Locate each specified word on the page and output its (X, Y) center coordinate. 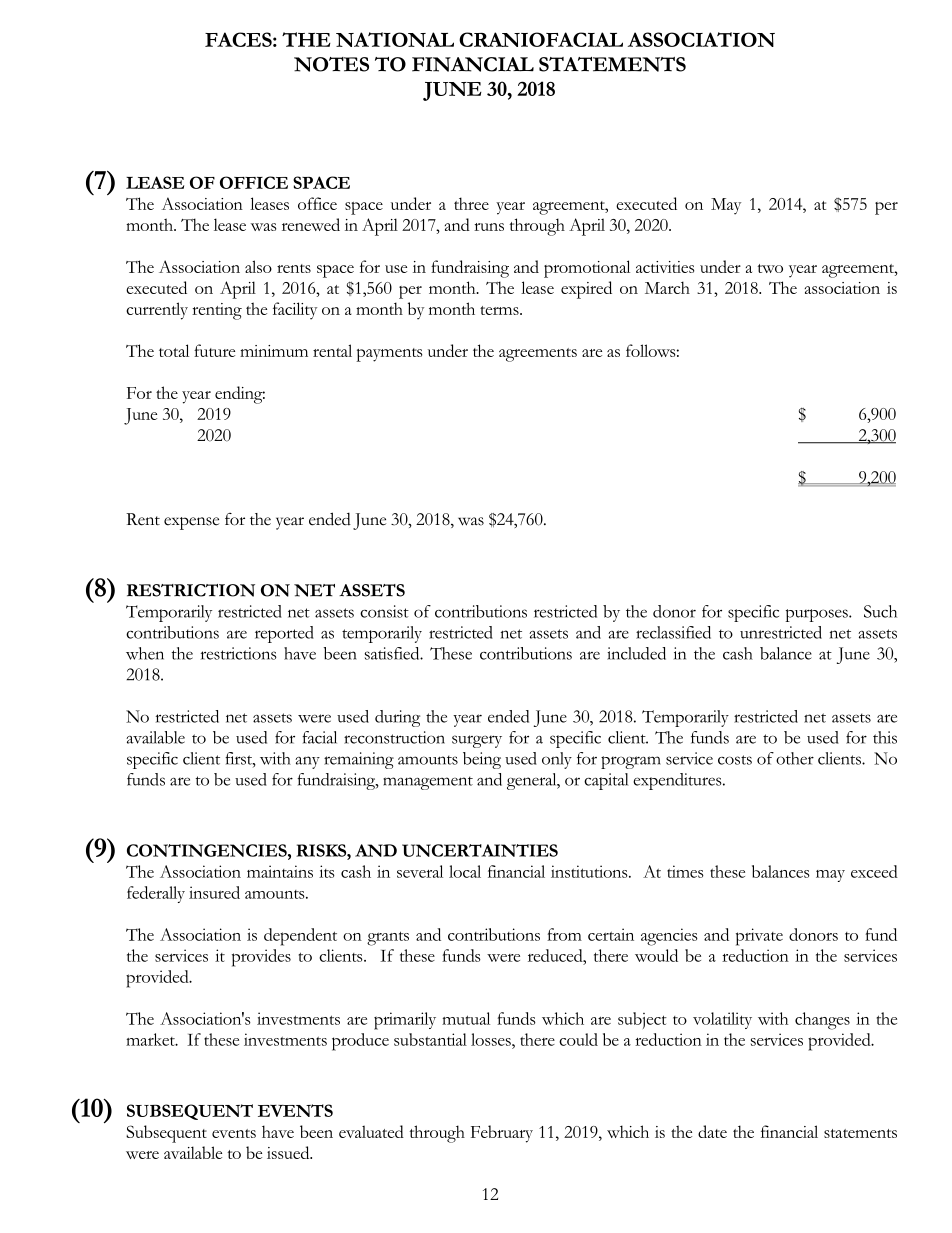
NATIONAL (395, 39)
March (667, 287)
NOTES (331, 64)
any (307, 762)
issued (289, 1152)
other (795, 758)
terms (500, 310)
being (482, 760)
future (214, 350)
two (770, 268)
